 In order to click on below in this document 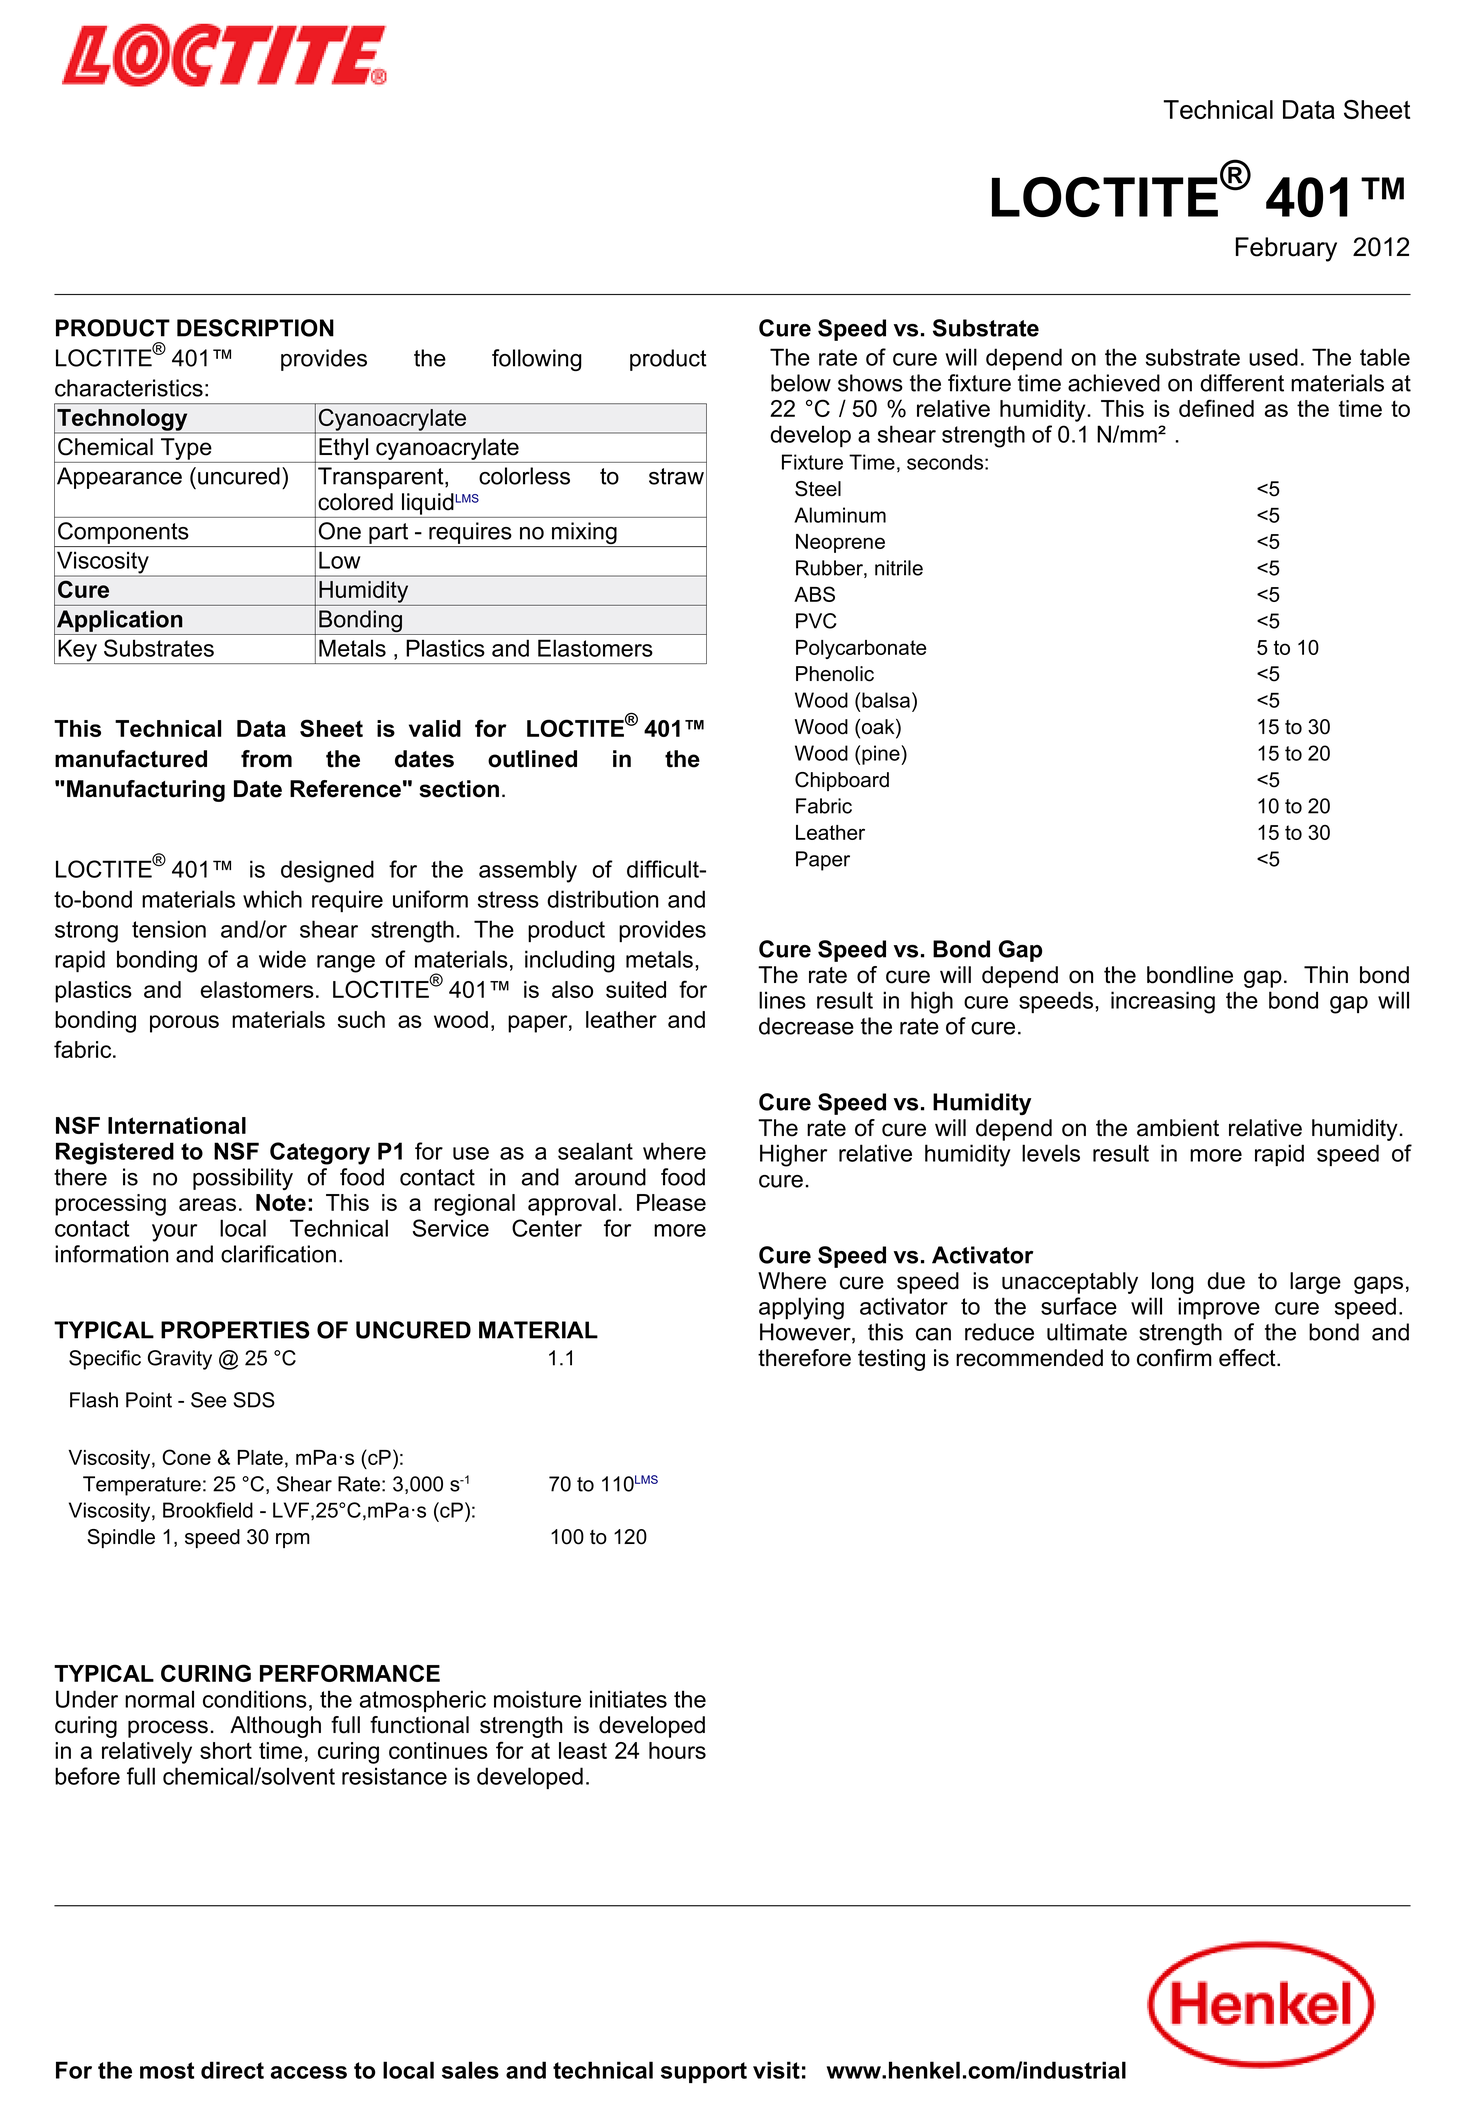, I will do `click(801, 383)`.
